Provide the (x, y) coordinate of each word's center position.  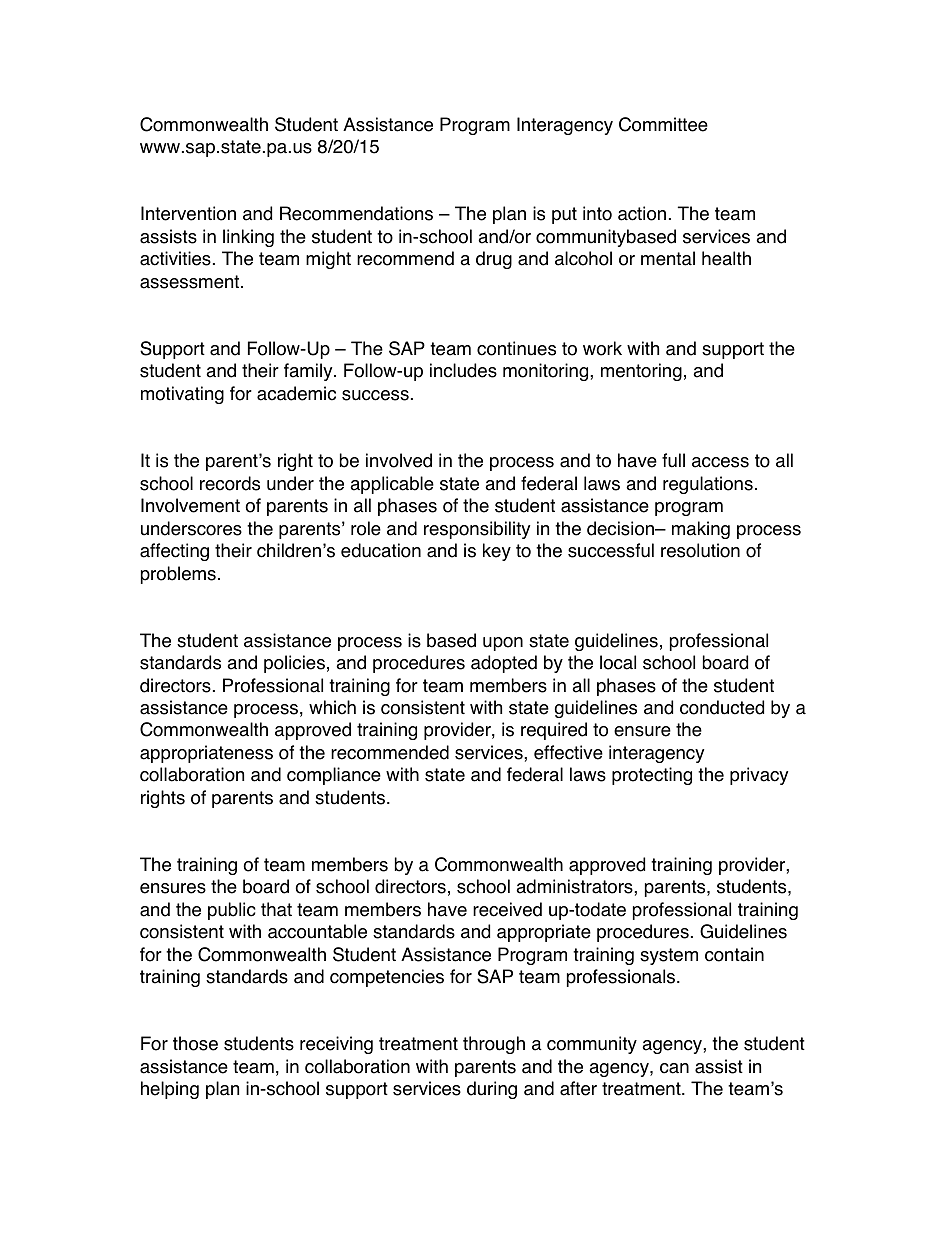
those (195, 1043)
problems (178, 575)
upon (503, 644)
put (564, 215)
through (494, 1045)
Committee (663, 124)
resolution (700, 550)
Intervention (188, 213)
